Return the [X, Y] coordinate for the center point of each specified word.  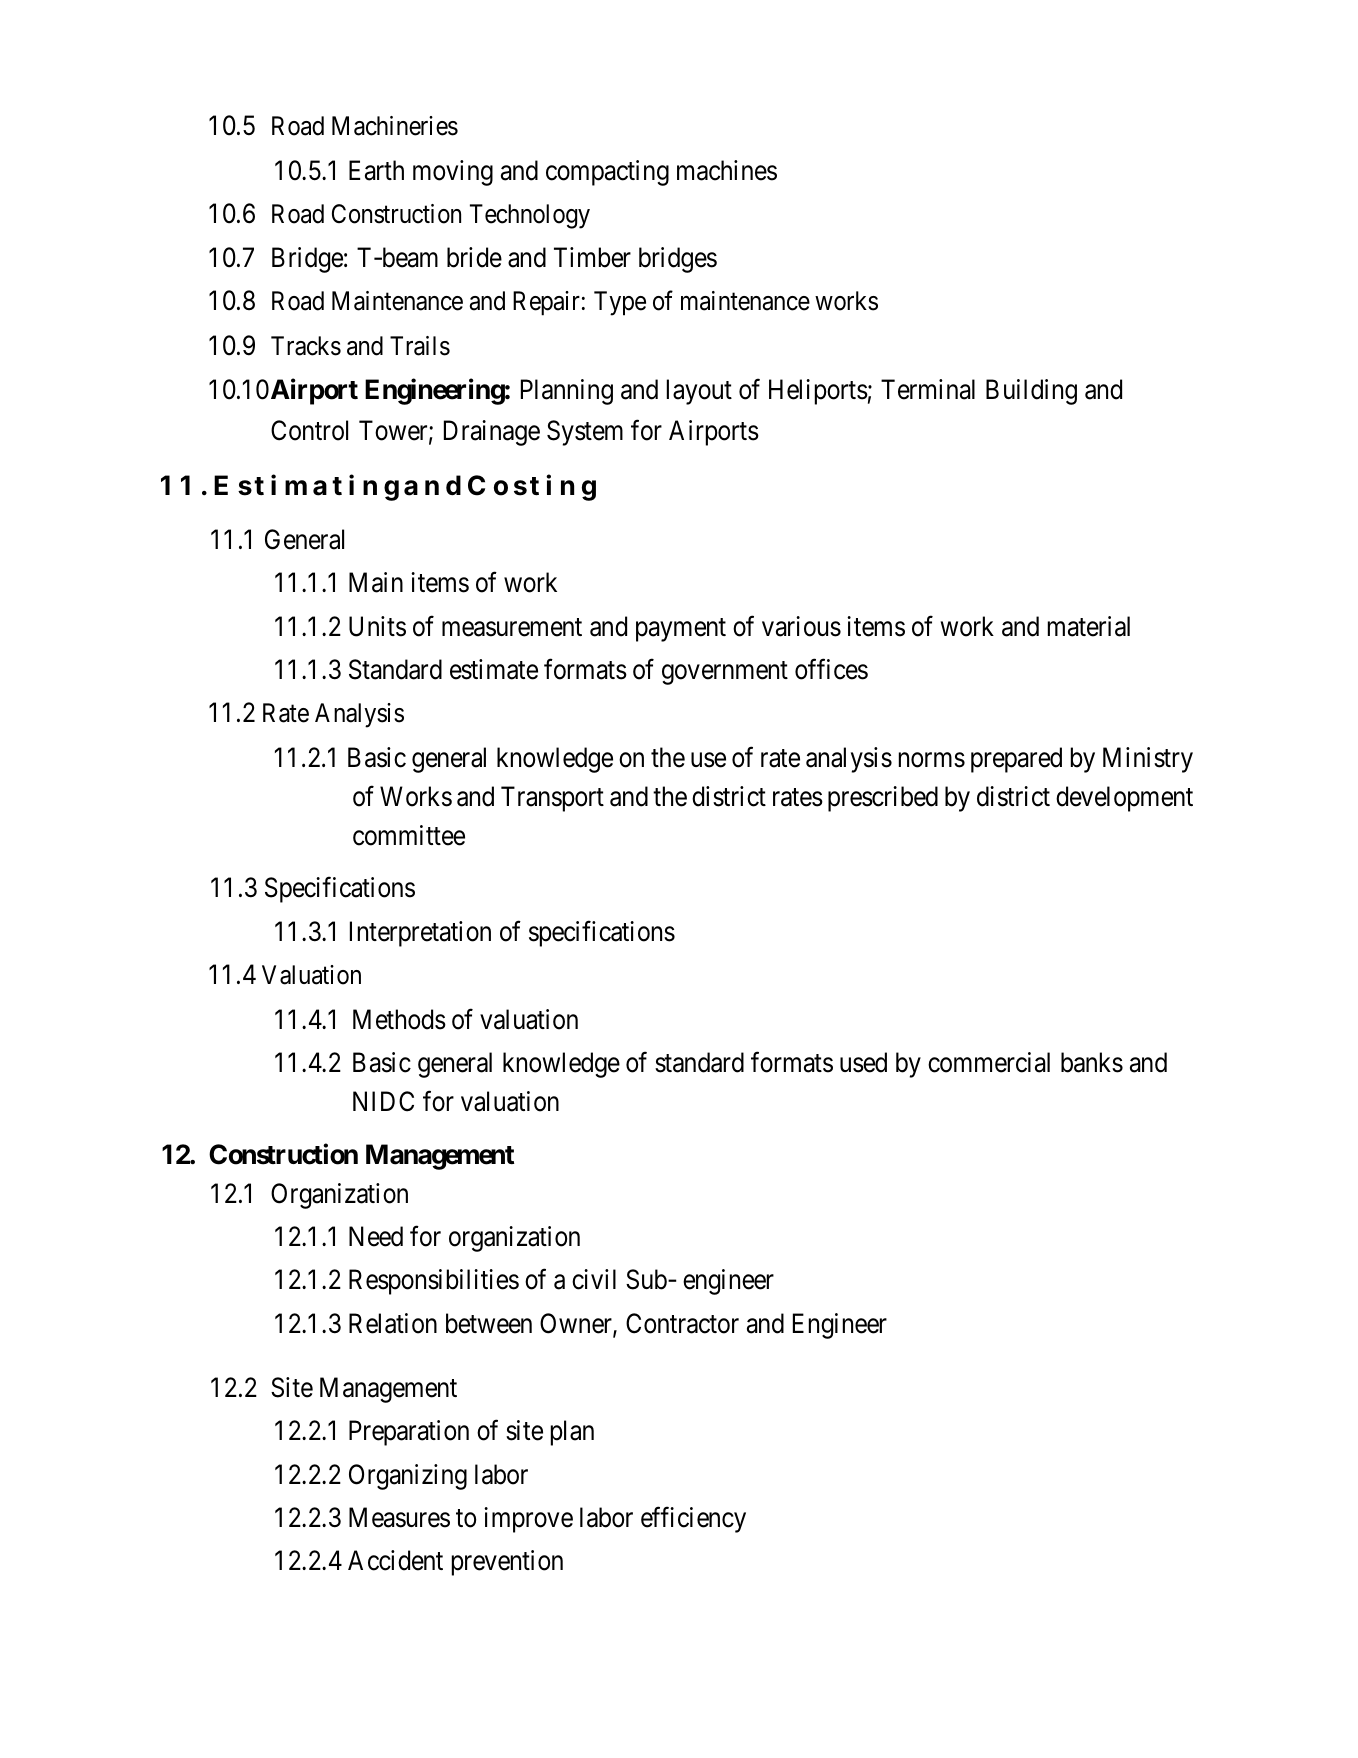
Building [1031, 392]
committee [409, 835]
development [1124, 799]
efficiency [693, 1520]
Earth [376, 170]
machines [727, 170]
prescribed [883, 799]
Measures [399, 1517]
